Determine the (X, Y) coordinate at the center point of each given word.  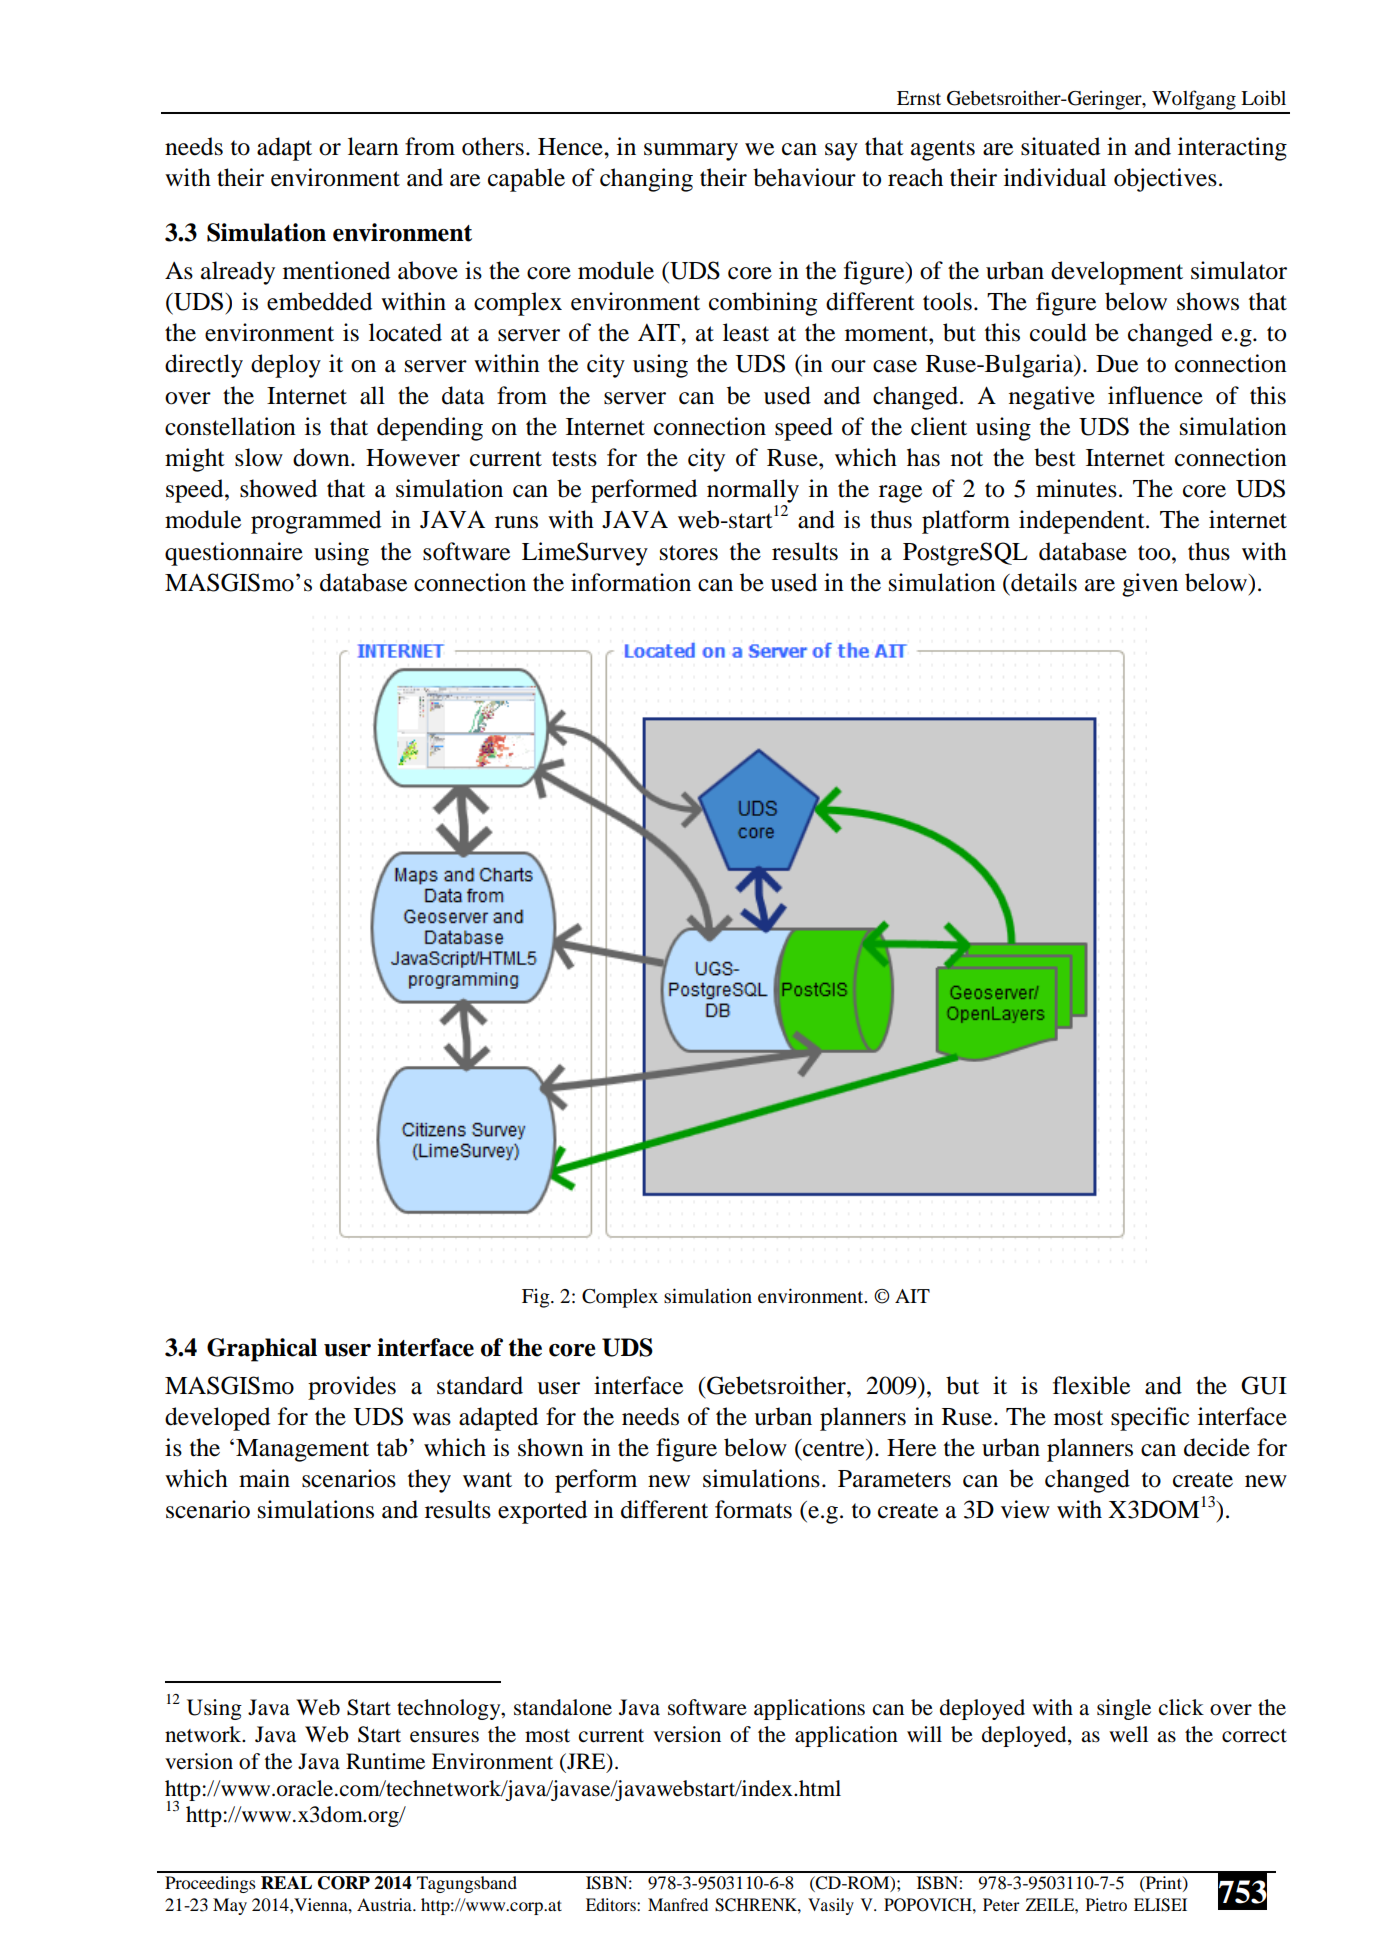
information (631, 582)
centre (834, 1448)
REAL (286, 1882)
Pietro (1106, 1904)
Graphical (262, 1350)
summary (691, 152)
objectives (1165, 180)
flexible (1091, 1385)
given (1150, 585)
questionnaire (234, 554)
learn (373, 146)
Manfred (678, 1904)
